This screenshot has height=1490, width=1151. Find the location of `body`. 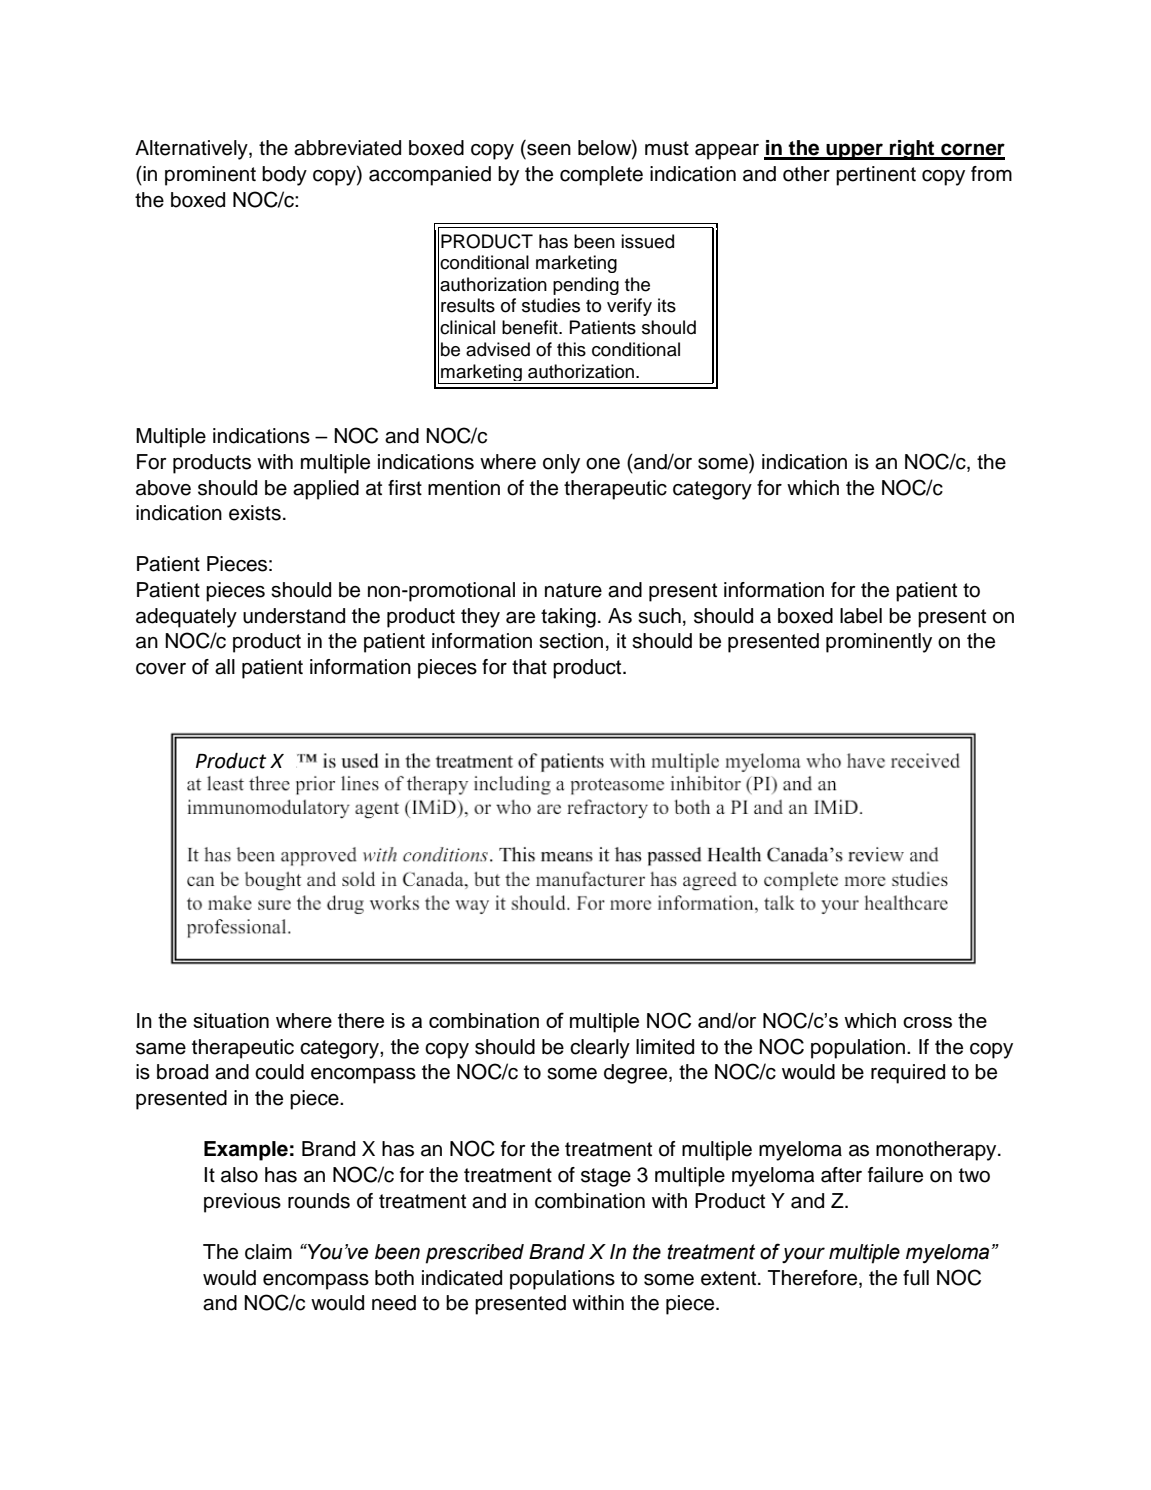

body is located at coordinates (284, 176).
